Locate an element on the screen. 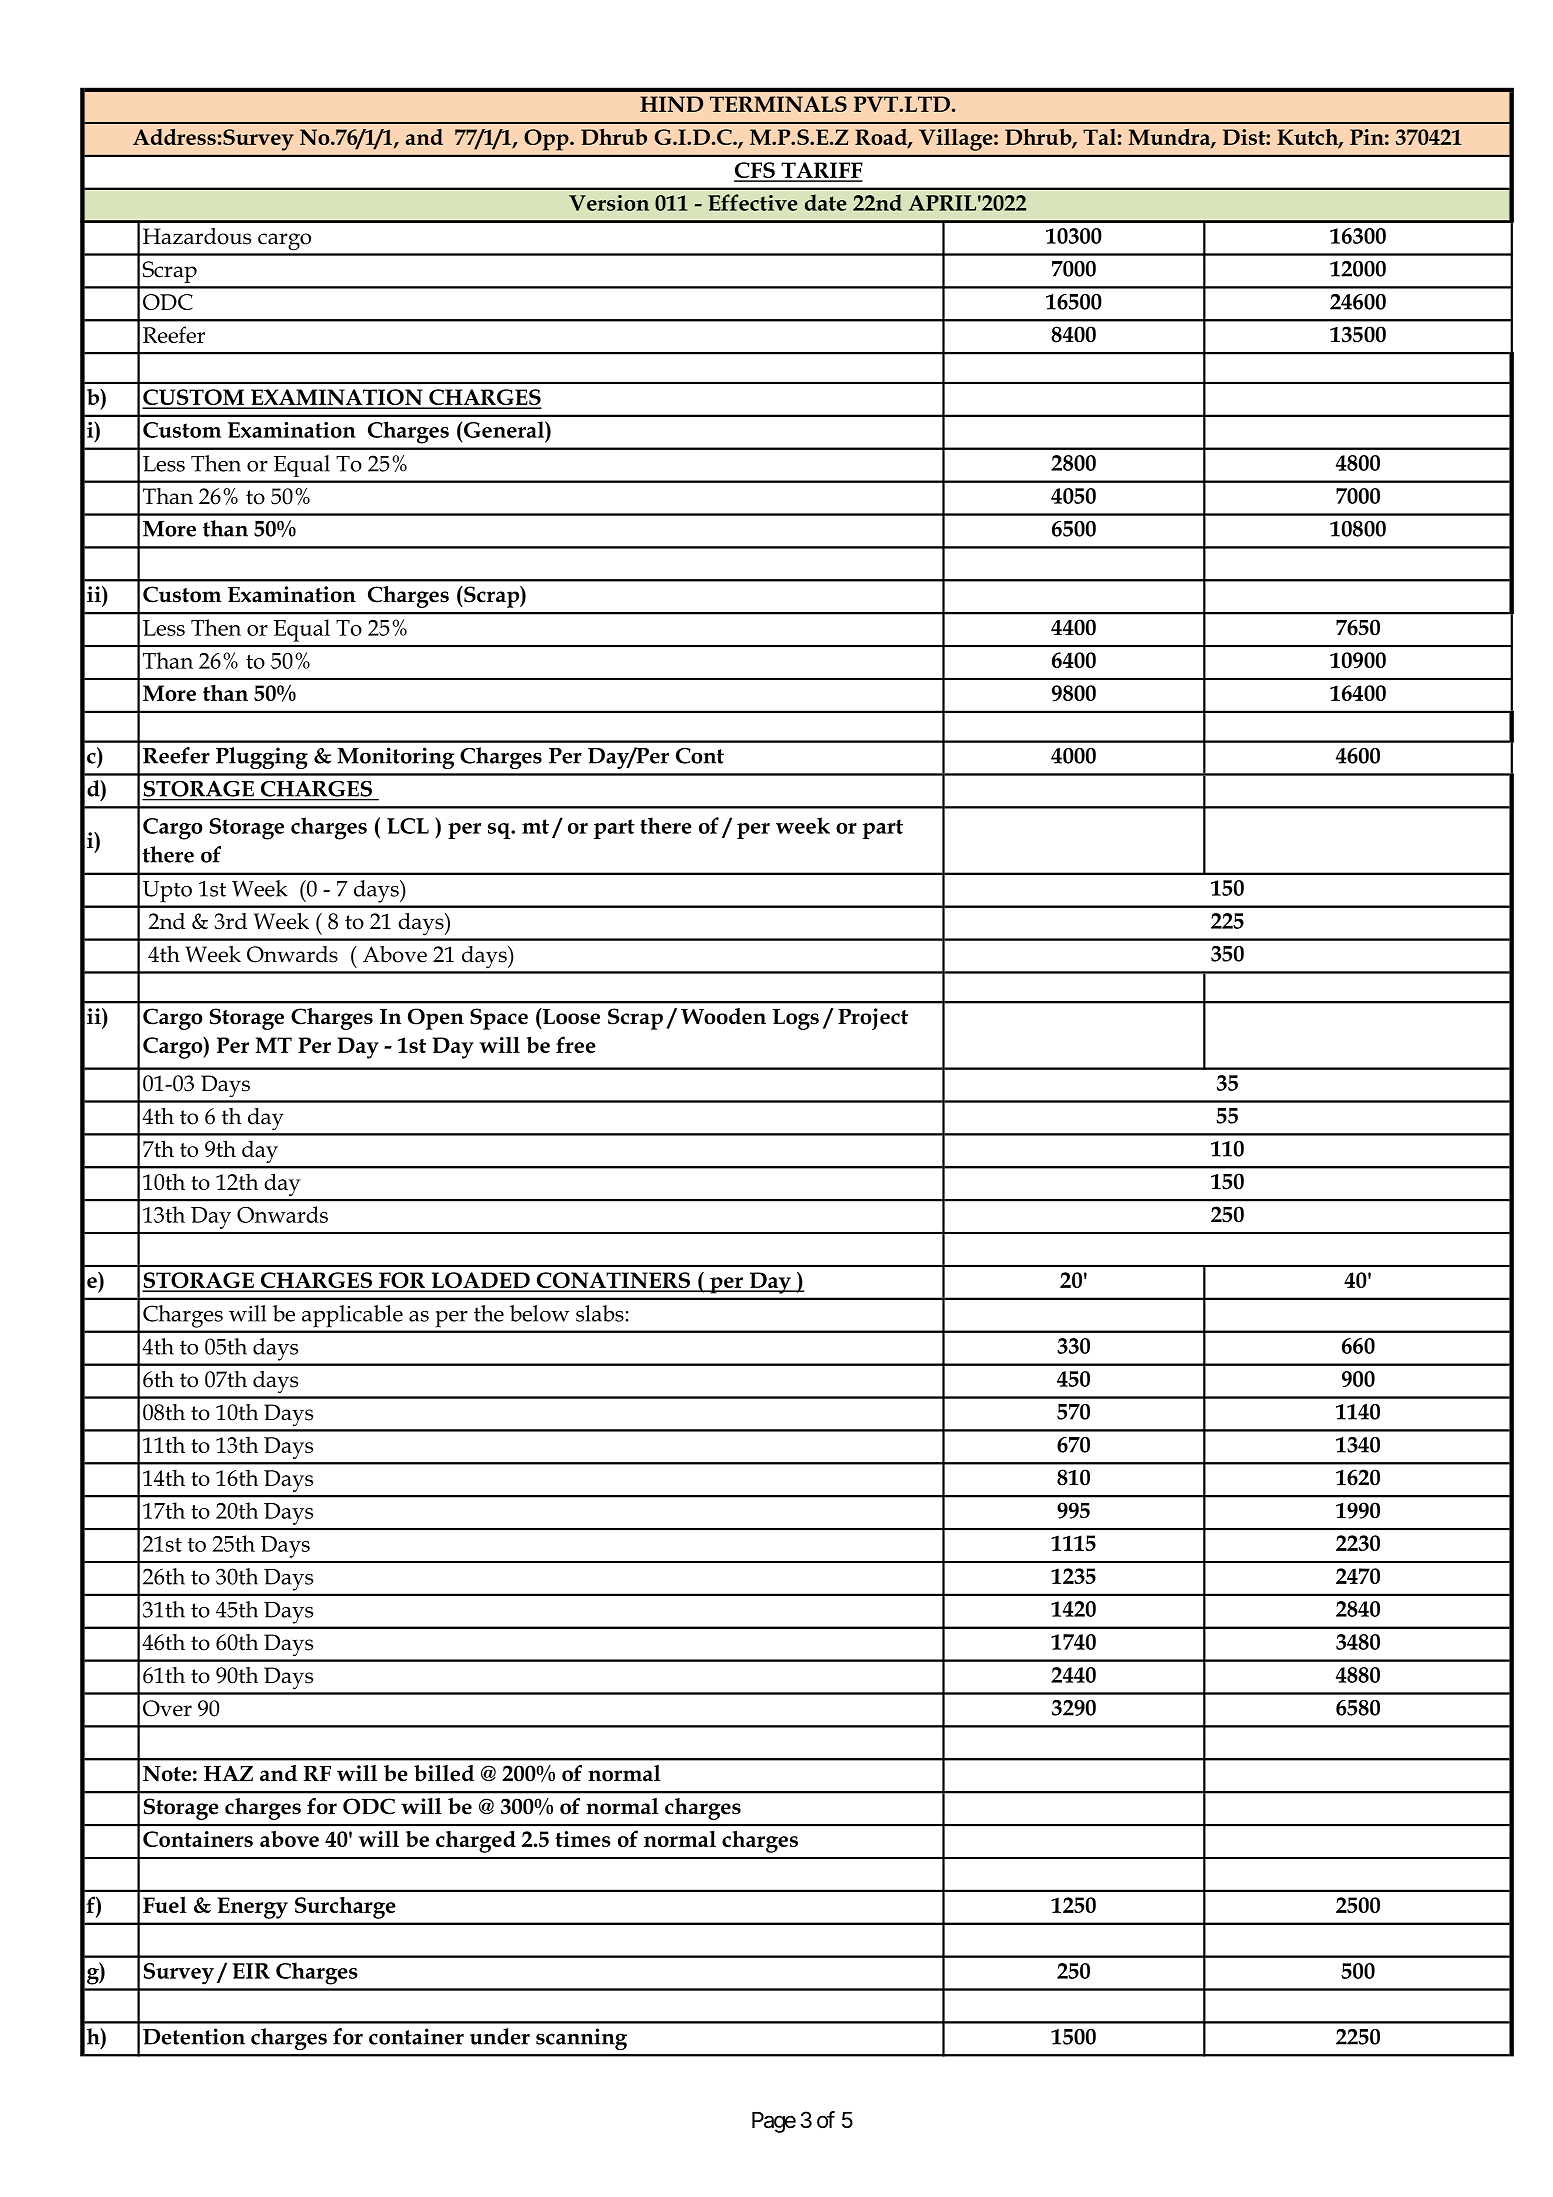 This screenshot has width=1553, height=2197. Opp is located at coordinates (547, 140).
